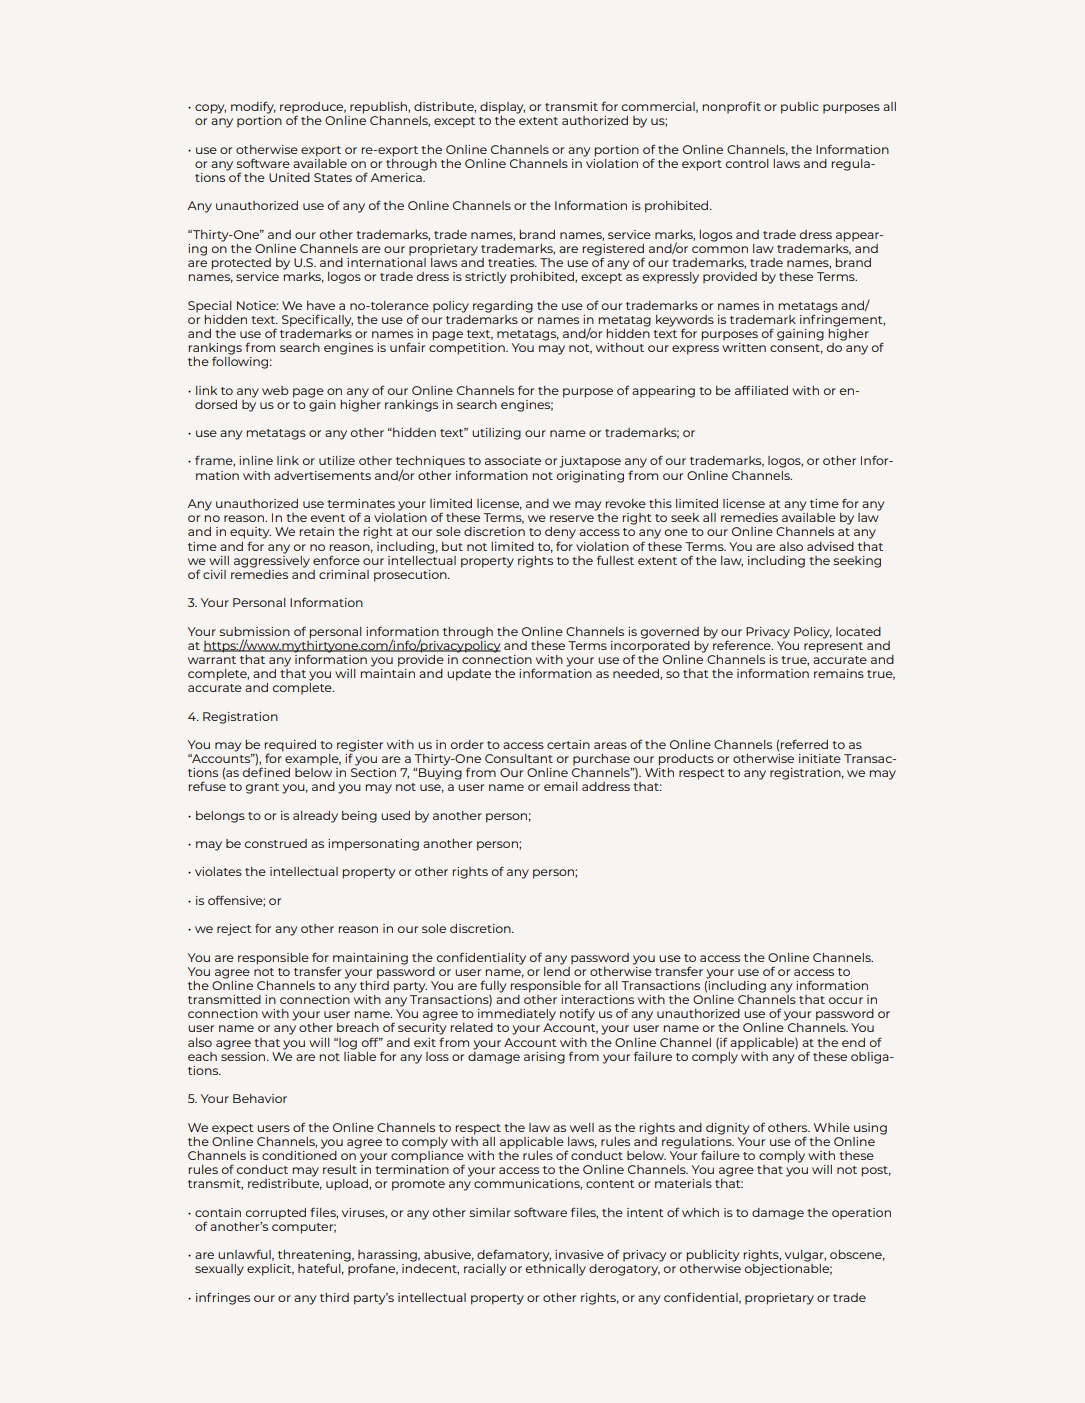 The width and height of the page is (1085, 1403). What do you see at coordinates (496, 434) in the page?
I see `utilizing` at bounding box center [496, 434].
